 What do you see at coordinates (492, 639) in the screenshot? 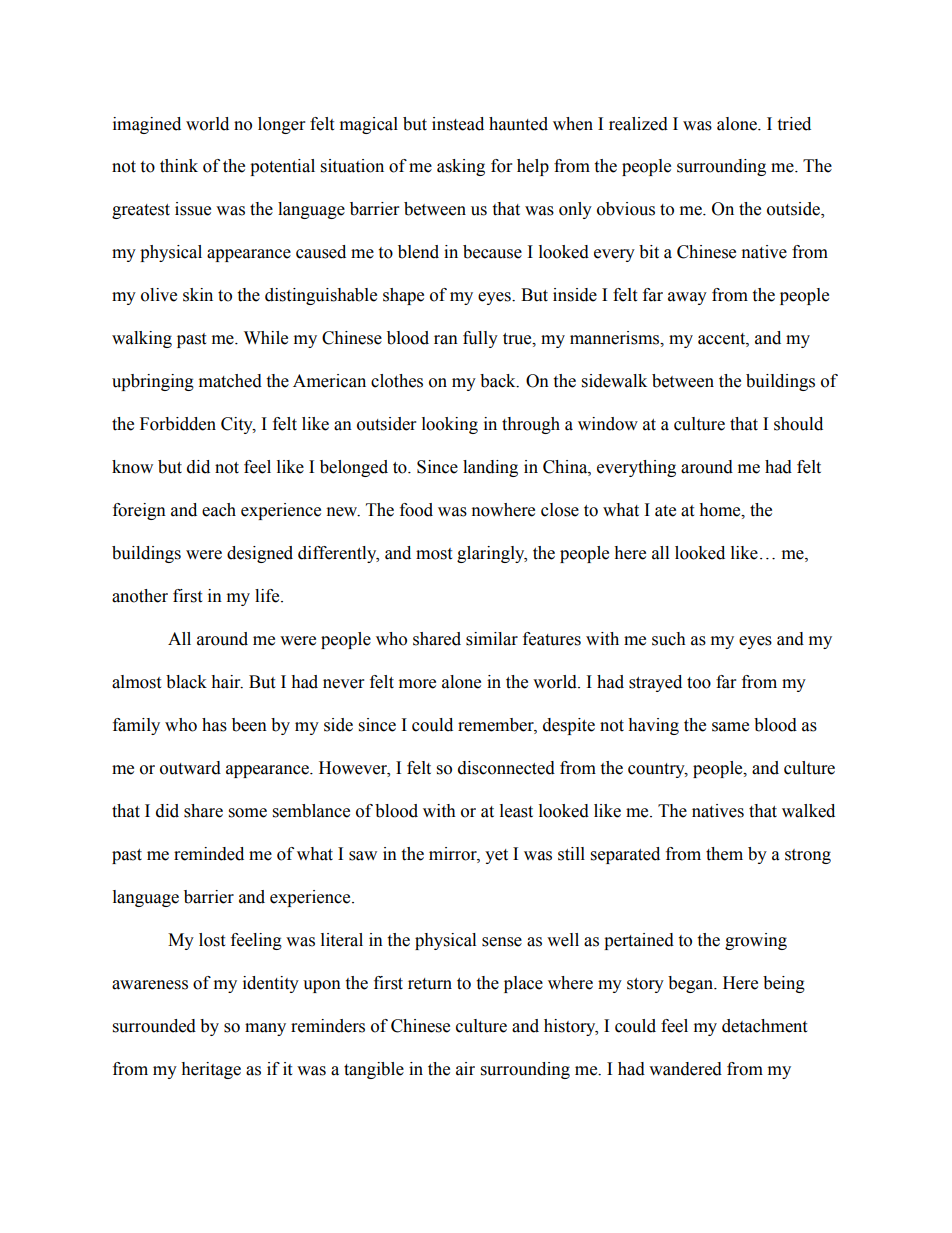
I see `similar` at bounding box center [492, 639].
